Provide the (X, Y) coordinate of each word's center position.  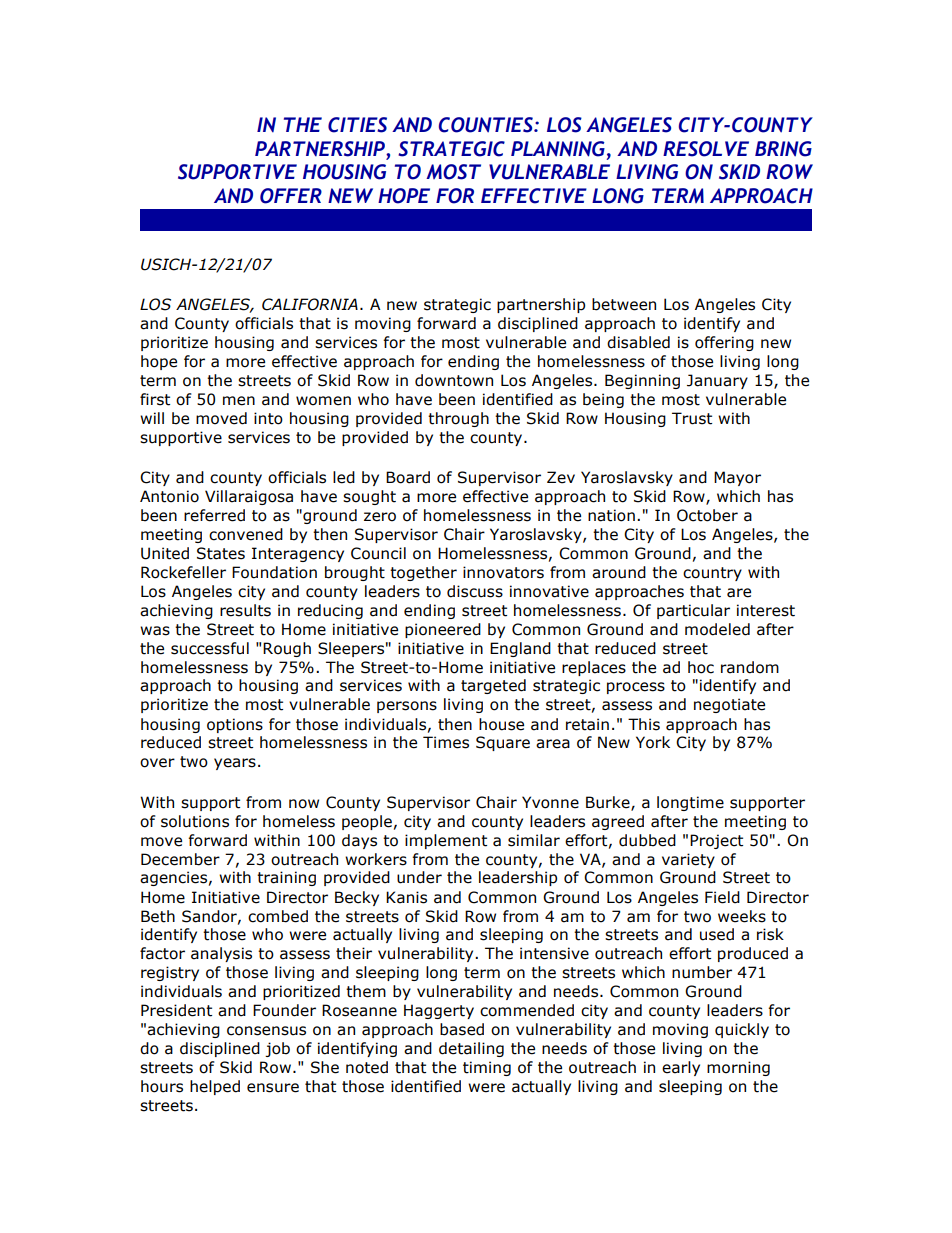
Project (716, 841)
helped (215, 1087)
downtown (454, 380)
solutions (195, 821)
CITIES (357, 125)
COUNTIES (487, 125)
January (717, 381)
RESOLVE (706, 149)
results (245, 610)
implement (446, 841)
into (268, 418)
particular (693, 611)
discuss (475, 591)
